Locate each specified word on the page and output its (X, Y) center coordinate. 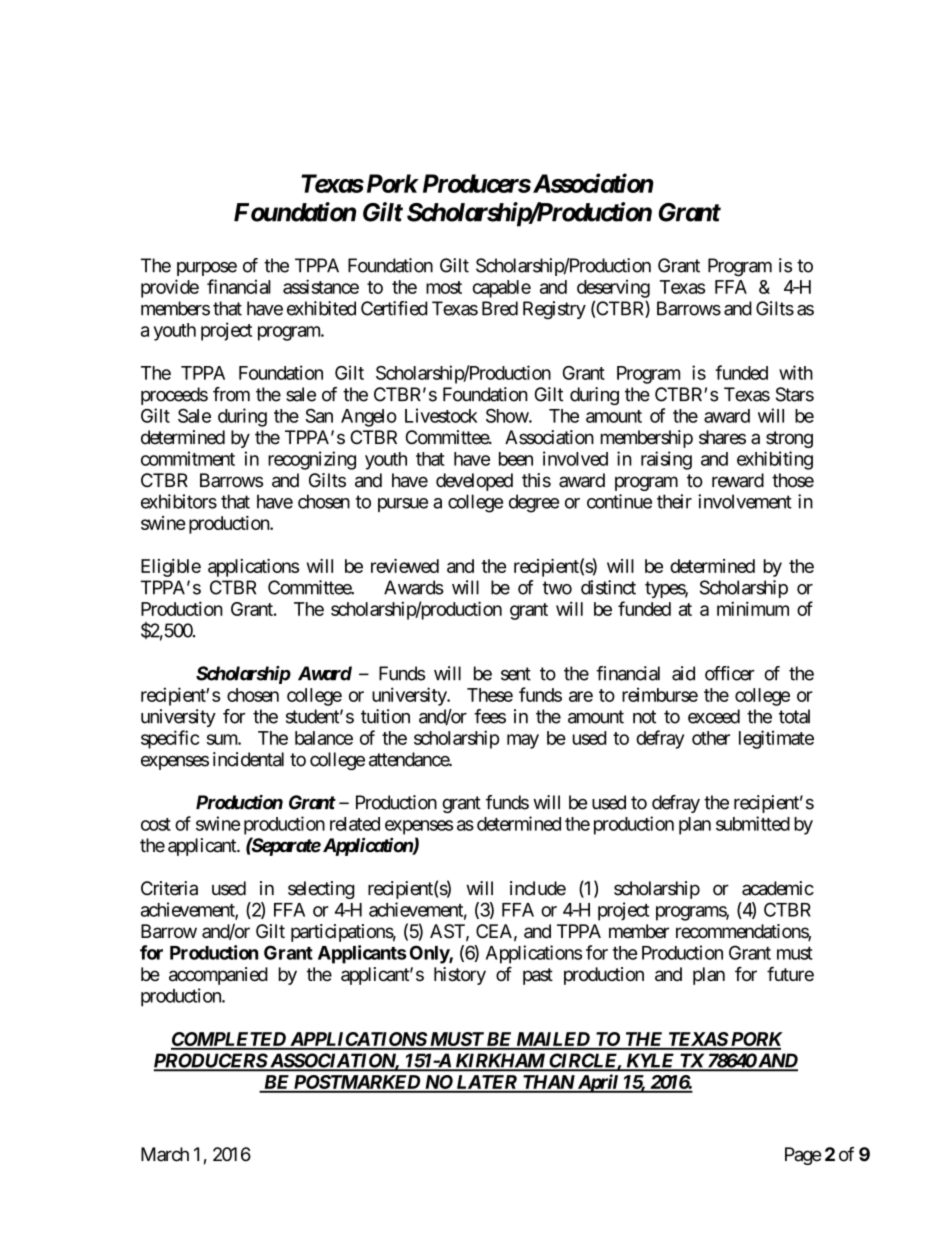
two (557, 588)
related (355, 824)
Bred (500, 308)
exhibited (321, 308)
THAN (548, 1083)
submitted (753, 823)
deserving (613, 288)
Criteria (169, 888)
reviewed (405, 566)
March (165, 1154)
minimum (753, 608)
